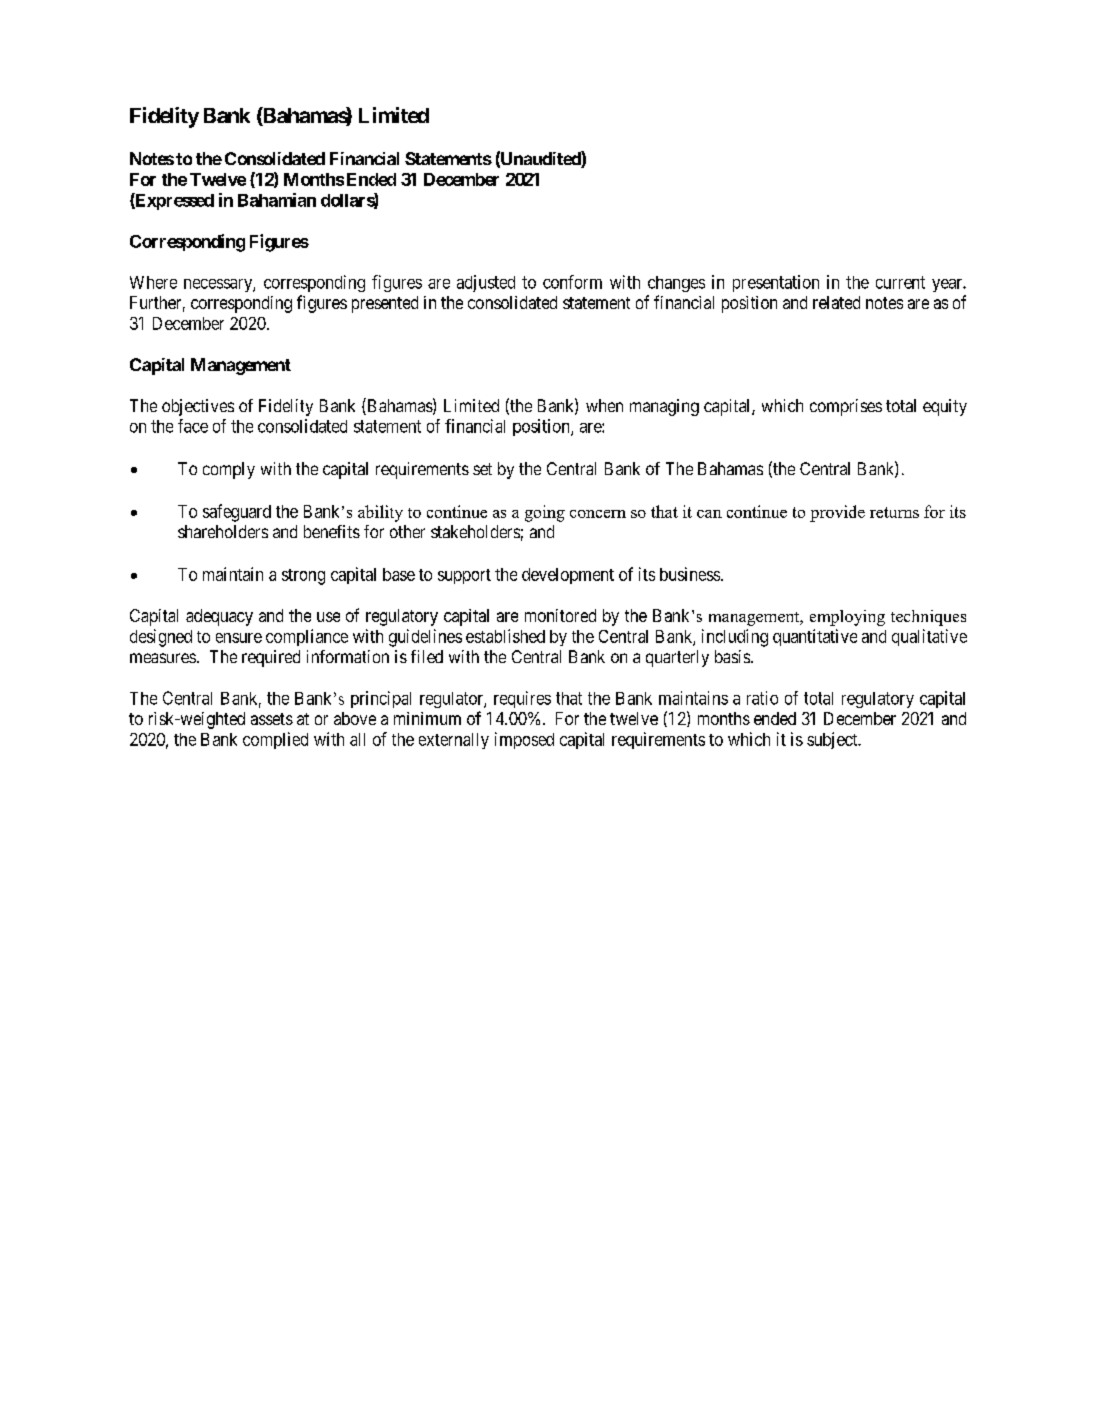  Describe the element at coordinates (560, 615) in the page. I see `monitored` at that location.
